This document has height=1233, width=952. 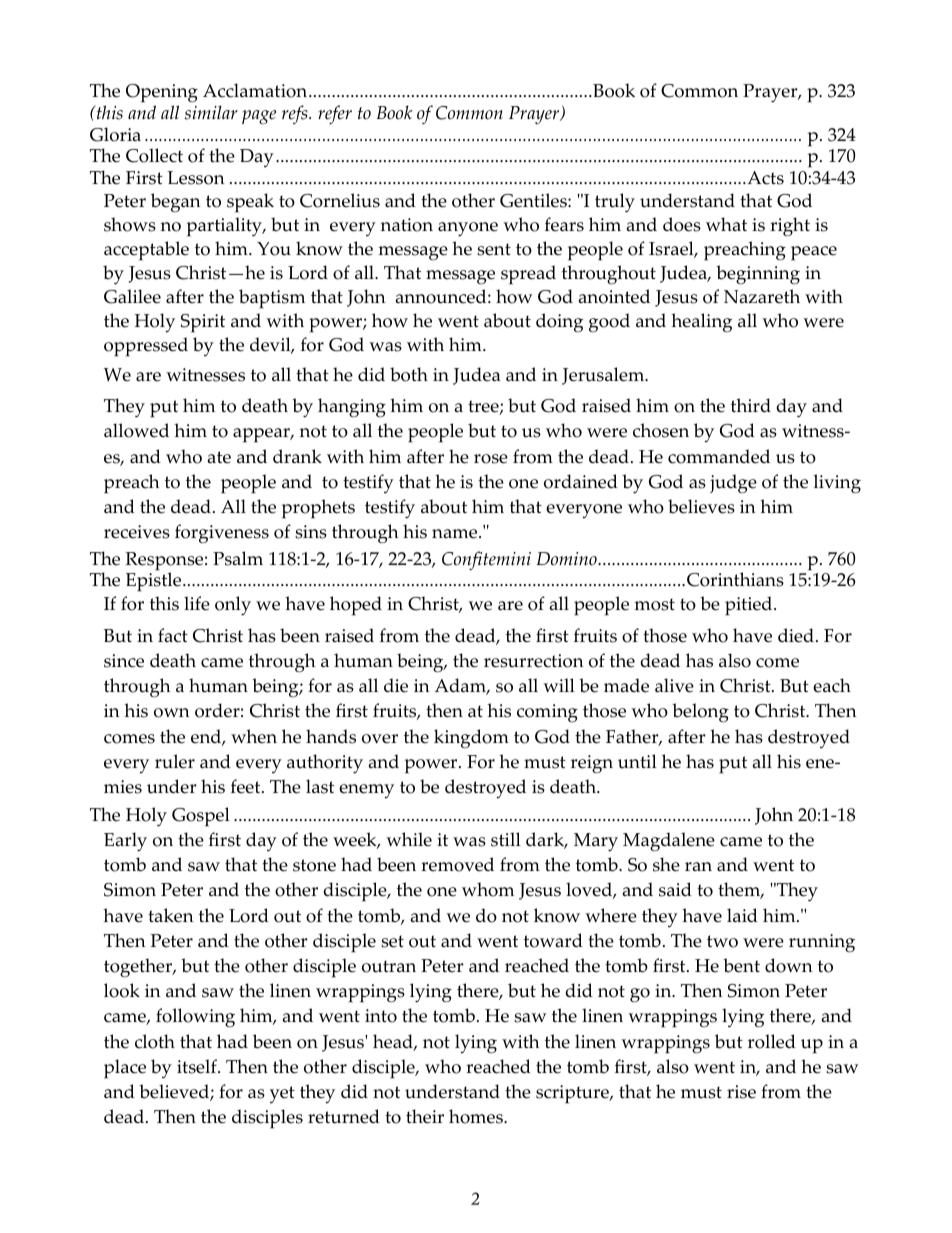 I want to click on what, so click(x=726, y=224).
